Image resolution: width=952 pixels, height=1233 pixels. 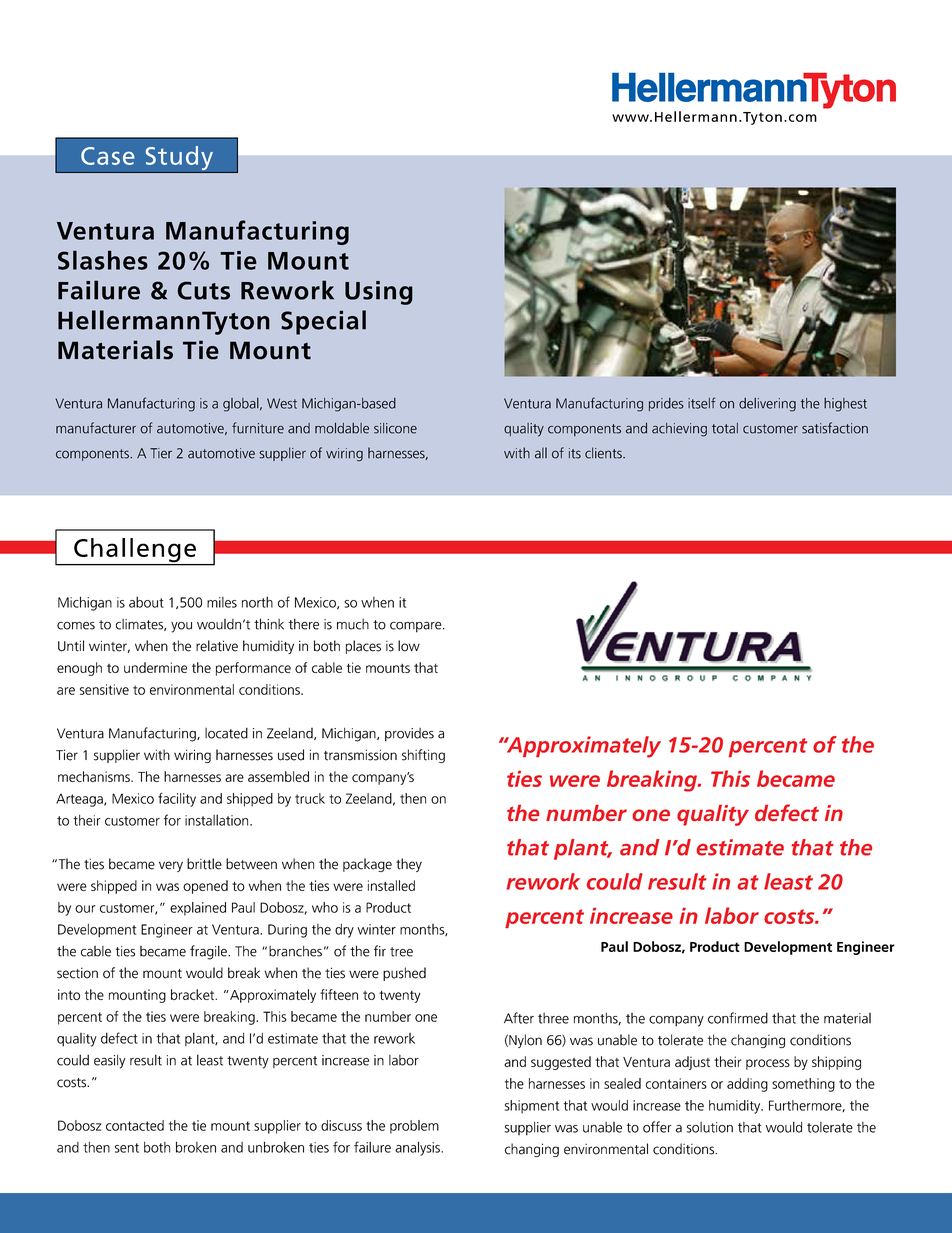 What do you see at coordinates (379, 293) in the screenshot?
I see `Using` at bounding box center [379, 293].
